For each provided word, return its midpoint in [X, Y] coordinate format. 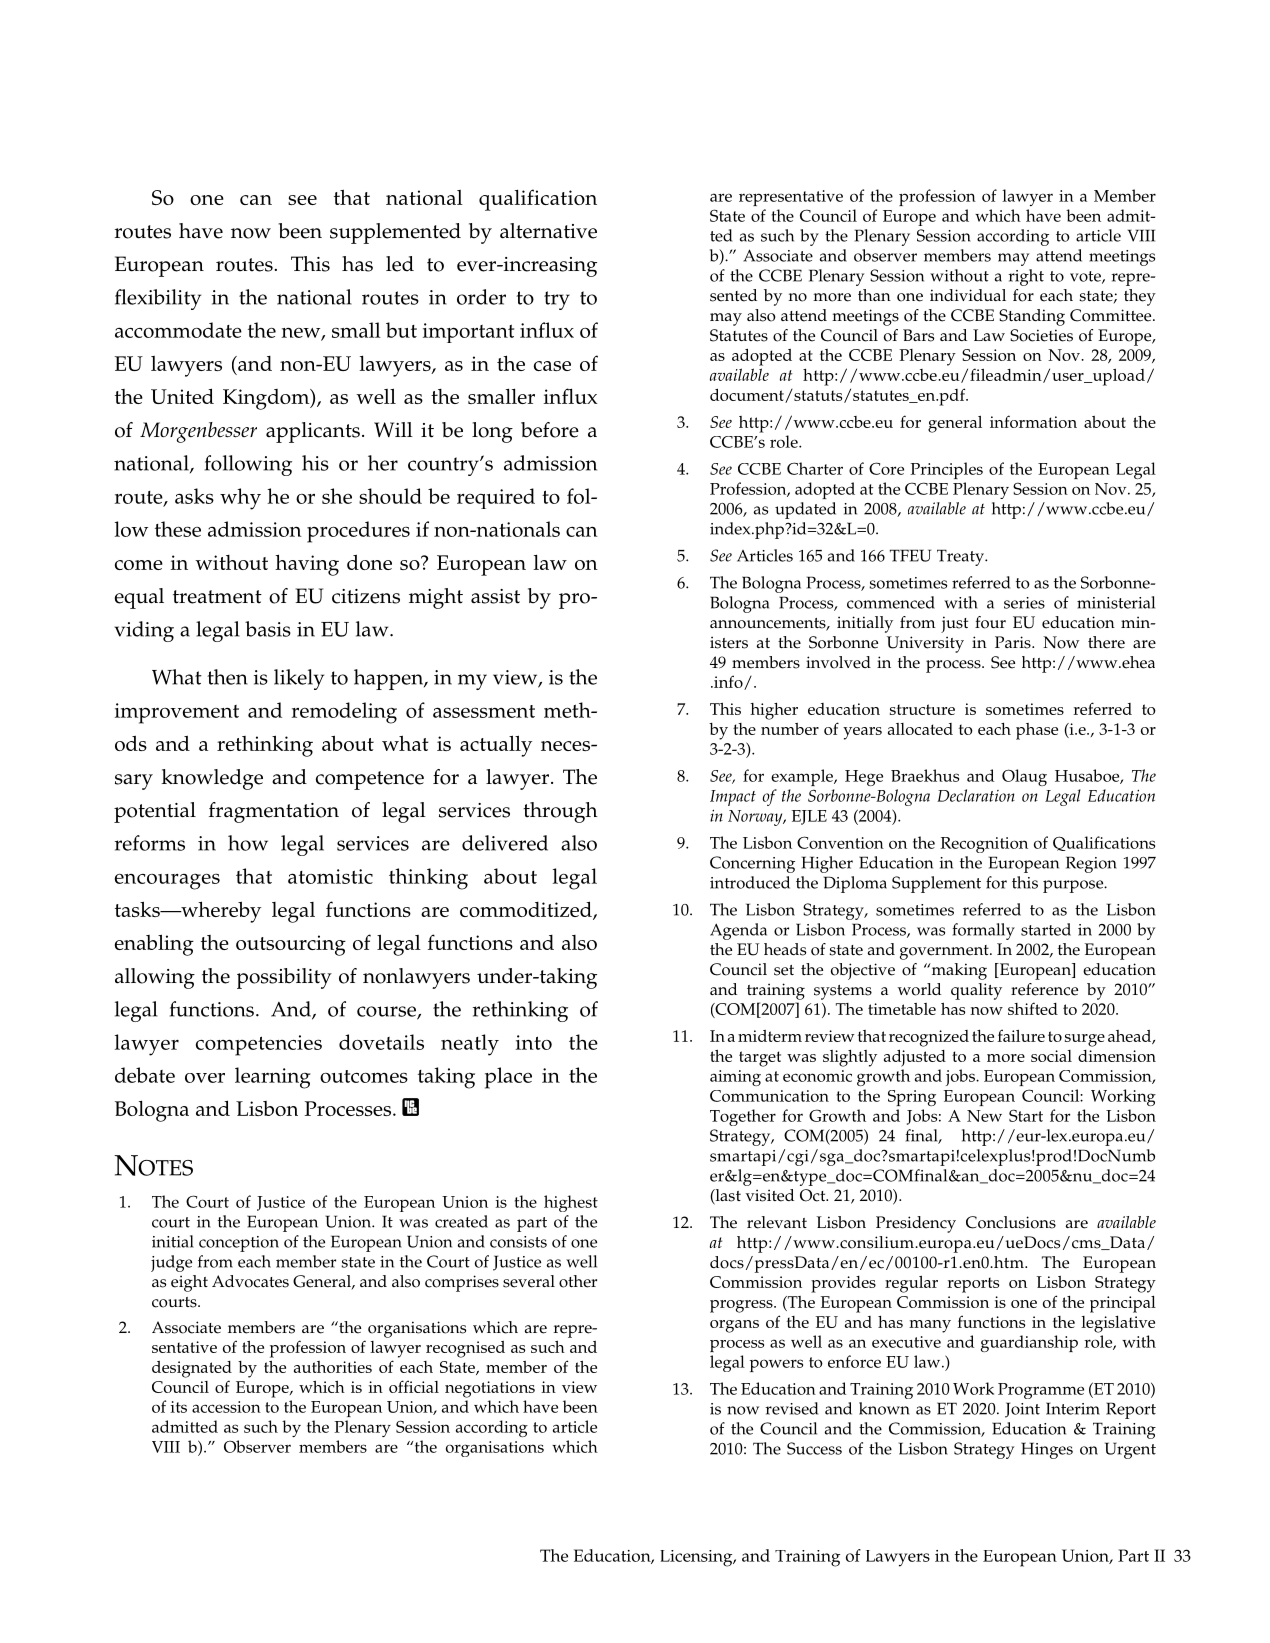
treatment [217, 597]
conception [239, 1244]
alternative [548, 231]
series [1024, 603]
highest [571, 1203]
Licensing [697, 1558]
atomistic [330, 876]
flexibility [158, 299]
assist [495, 596]
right [1026, 277]
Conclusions [1011, 1222]
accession [226, 1407]
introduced [750, 882]
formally [984, 931]
